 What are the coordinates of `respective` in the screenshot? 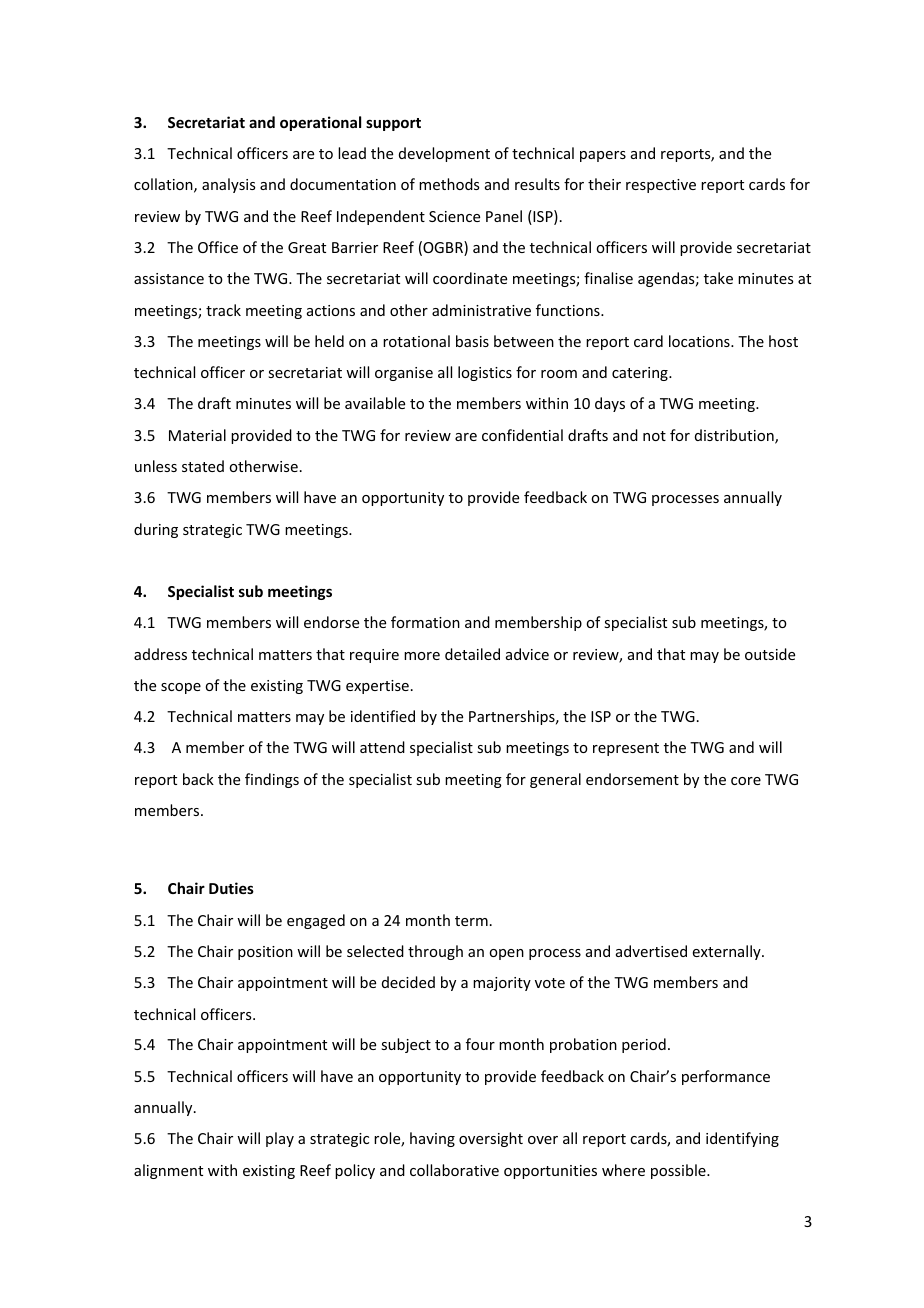 It's located at (661, 186).
